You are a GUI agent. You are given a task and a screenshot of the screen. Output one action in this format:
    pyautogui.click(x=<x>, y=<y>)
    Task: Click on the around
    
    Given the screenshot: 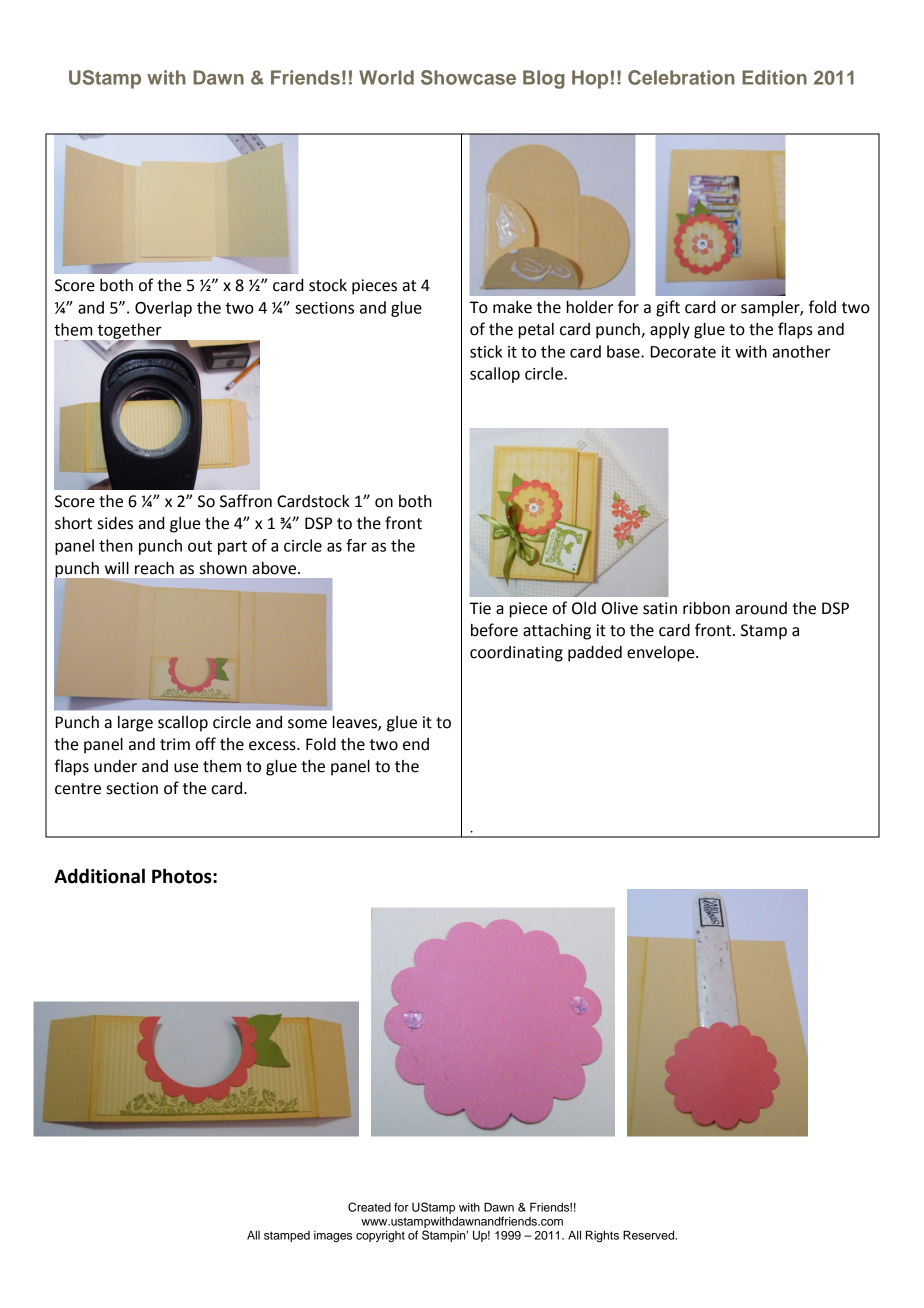 What is the action you would take?
    pyautogui.click(x=761, y=608)
